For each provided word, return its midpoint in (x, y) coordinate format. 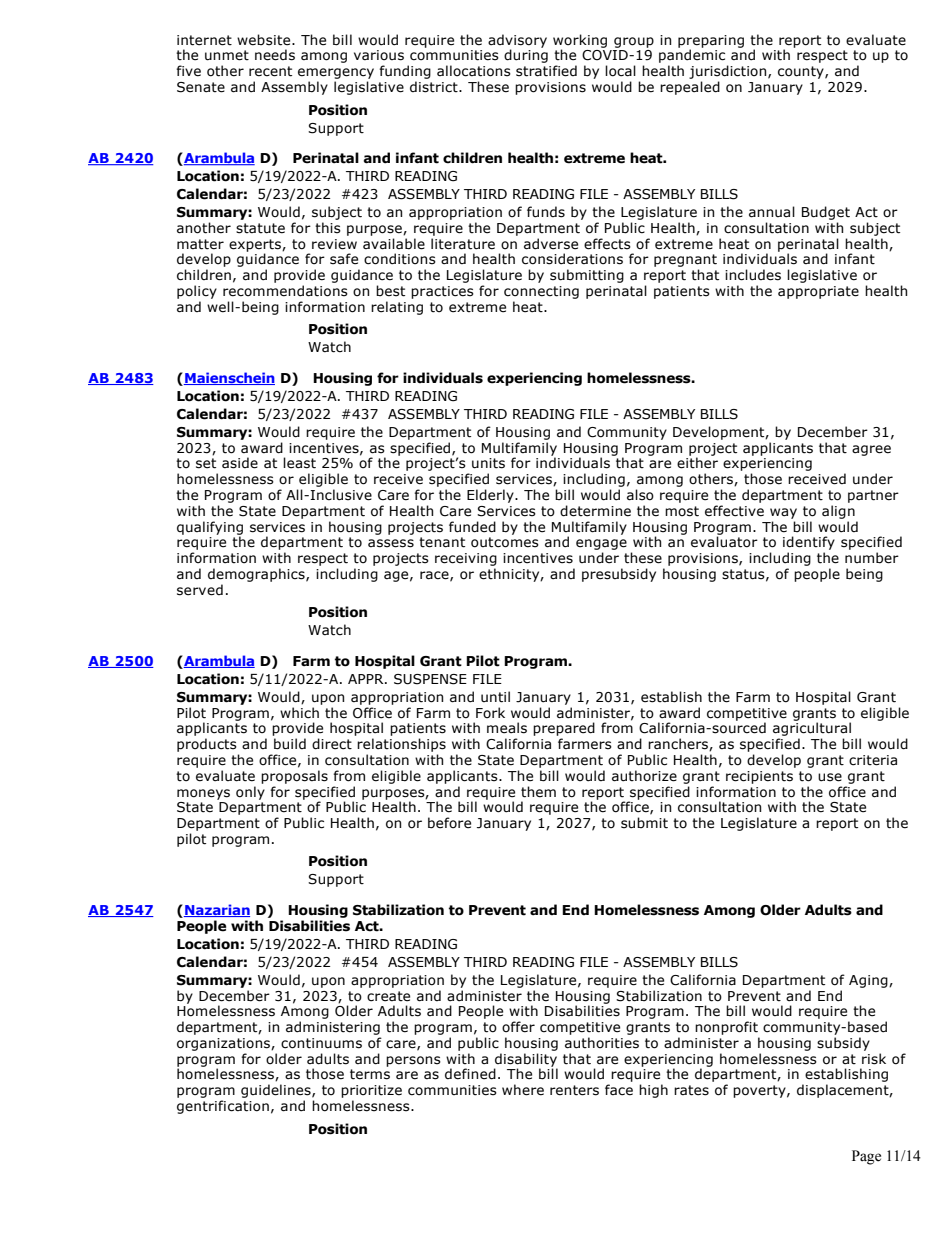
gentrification (223, 1107)
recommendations (285, 291)
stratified (546, 71)
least (299, 463)
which (299, 713)
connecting (541, 292)
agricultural (812, 729)
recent (270, 71)
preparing (711, 42)
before (449, 823)
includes (753, 275)
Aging (869, 981)
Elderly (491, 496)
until (495, 697)
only (250, 793)
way (783, 513)
